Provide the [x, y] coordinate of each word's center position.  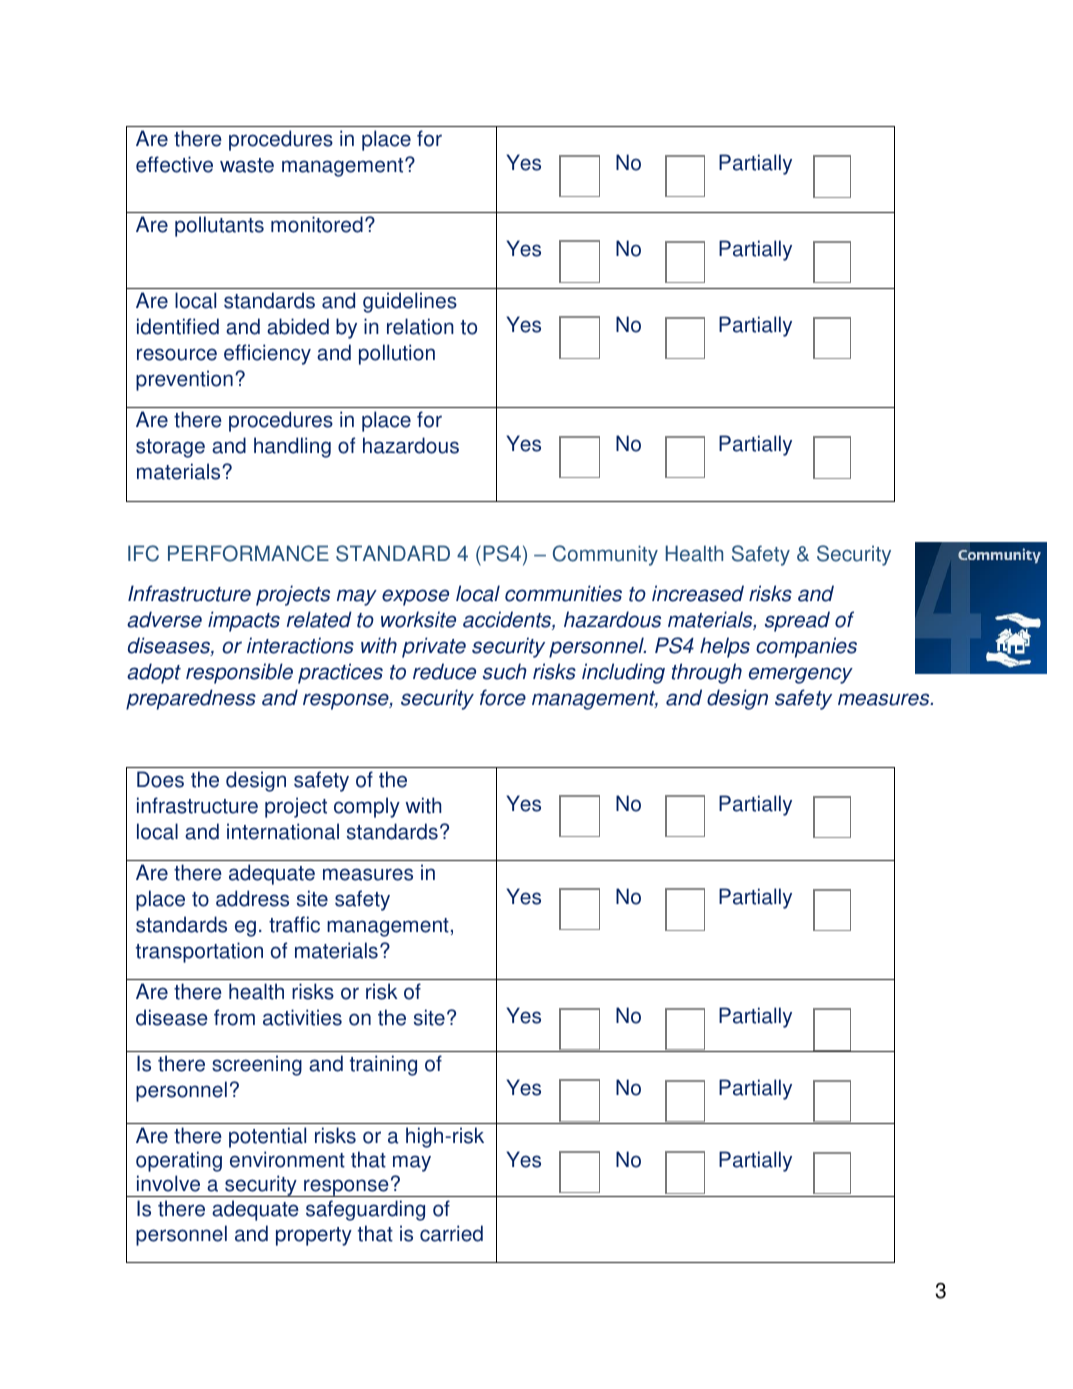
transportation [199, 952]
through [707, 673]
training [383, 1065]
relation [420, 326]
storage [170, 448]
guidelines [410, 302]
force [503, 697]
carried [451, 1233]
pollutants [219, 226]
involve [168, 1183]
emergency [801, 675]
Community [605, 555]
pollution [397, 354]
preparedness [191, 699]
